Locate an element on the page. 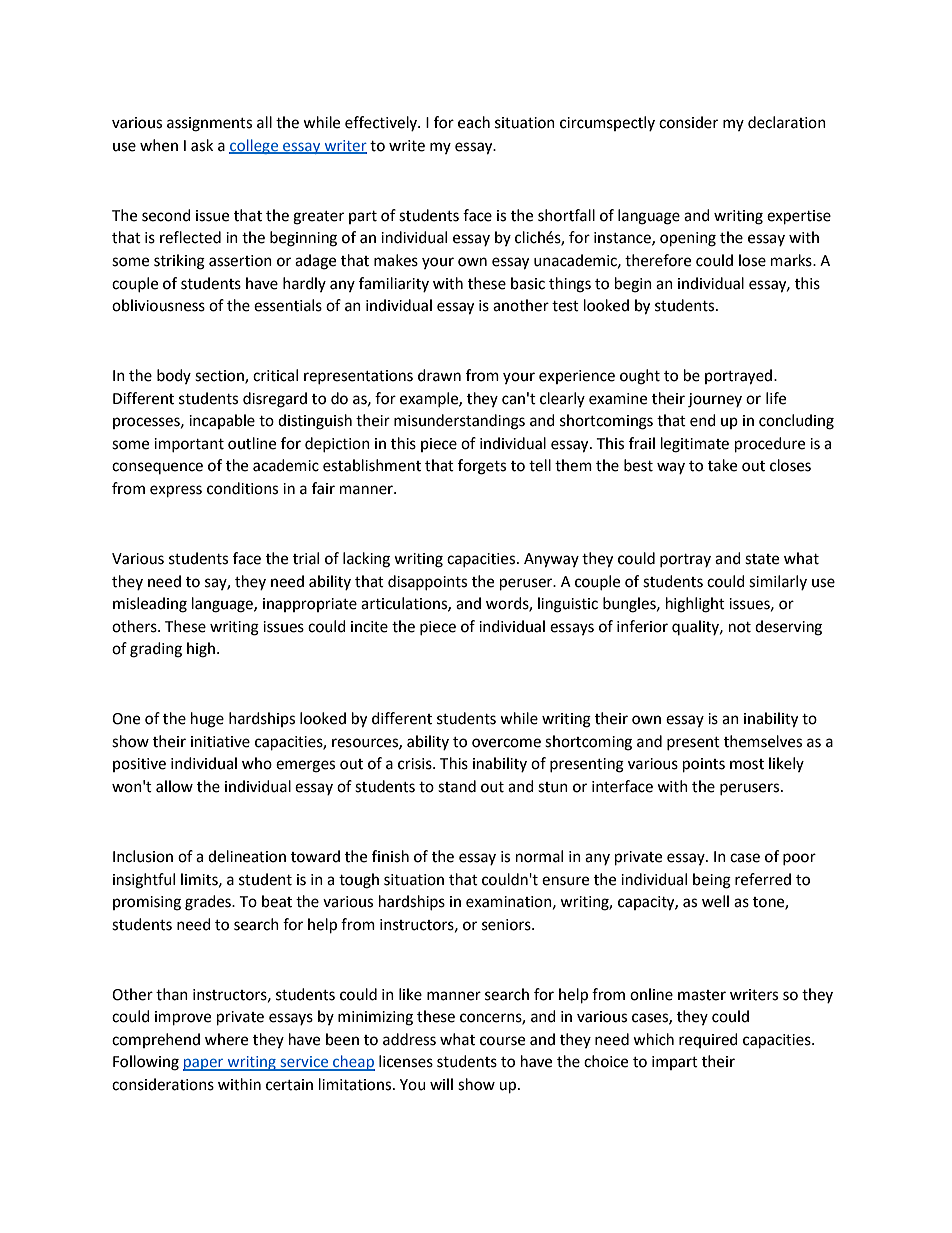 The image size is (952, 1233). ask is located at coordinates (202, 145).
